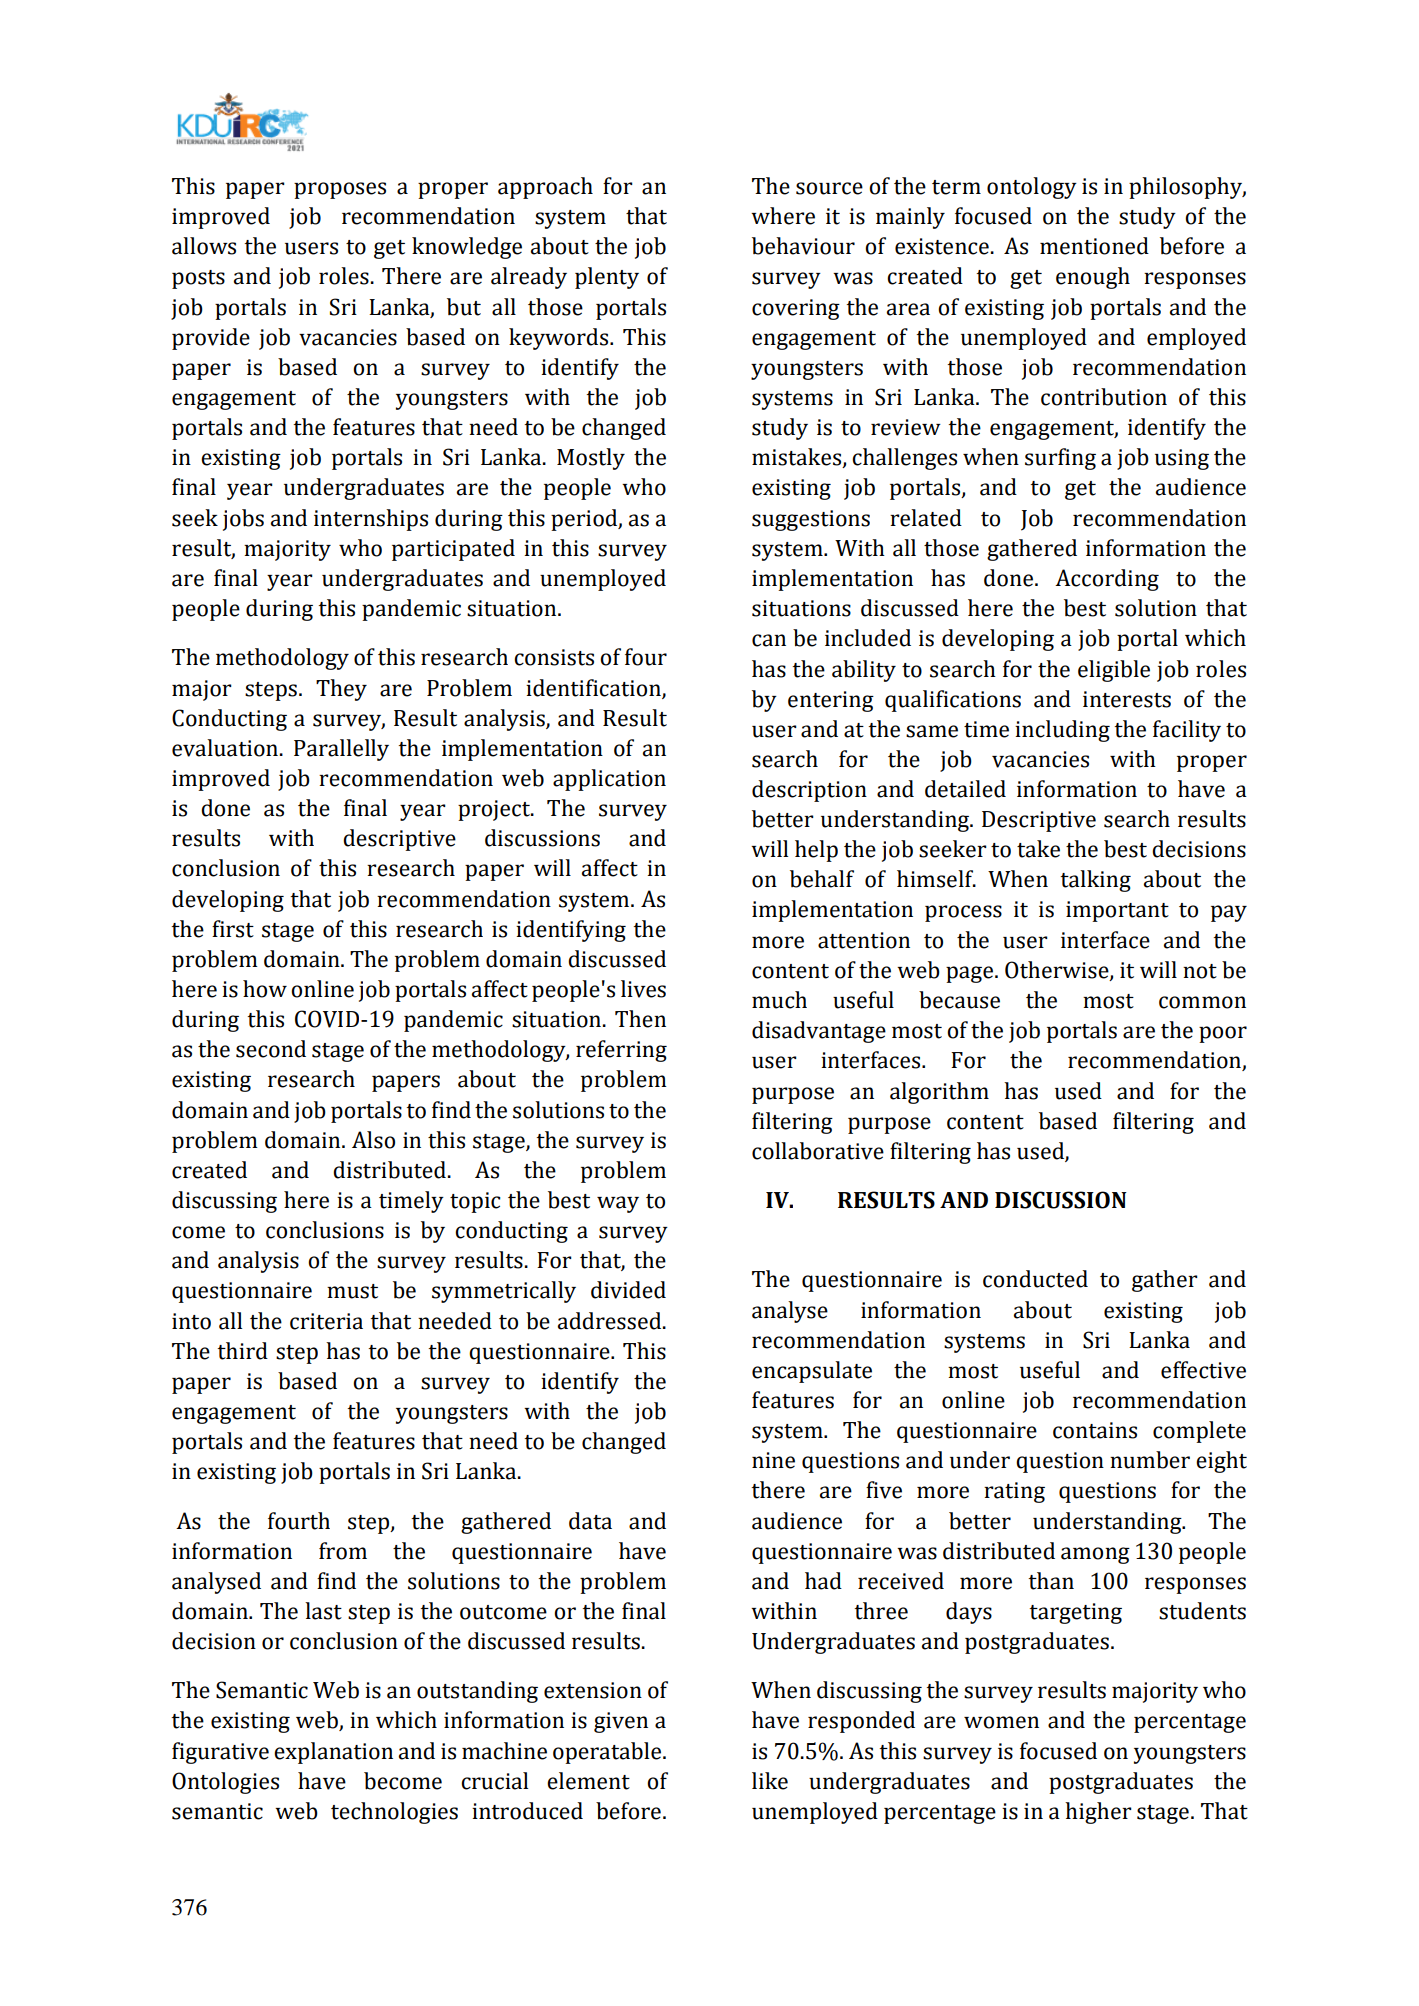 Image resolution: width=1419 pixels, height=2006 pixels. What do you see at coordinates (816, 851) in the image?
I see `help` at bounding box center [816, 851].
